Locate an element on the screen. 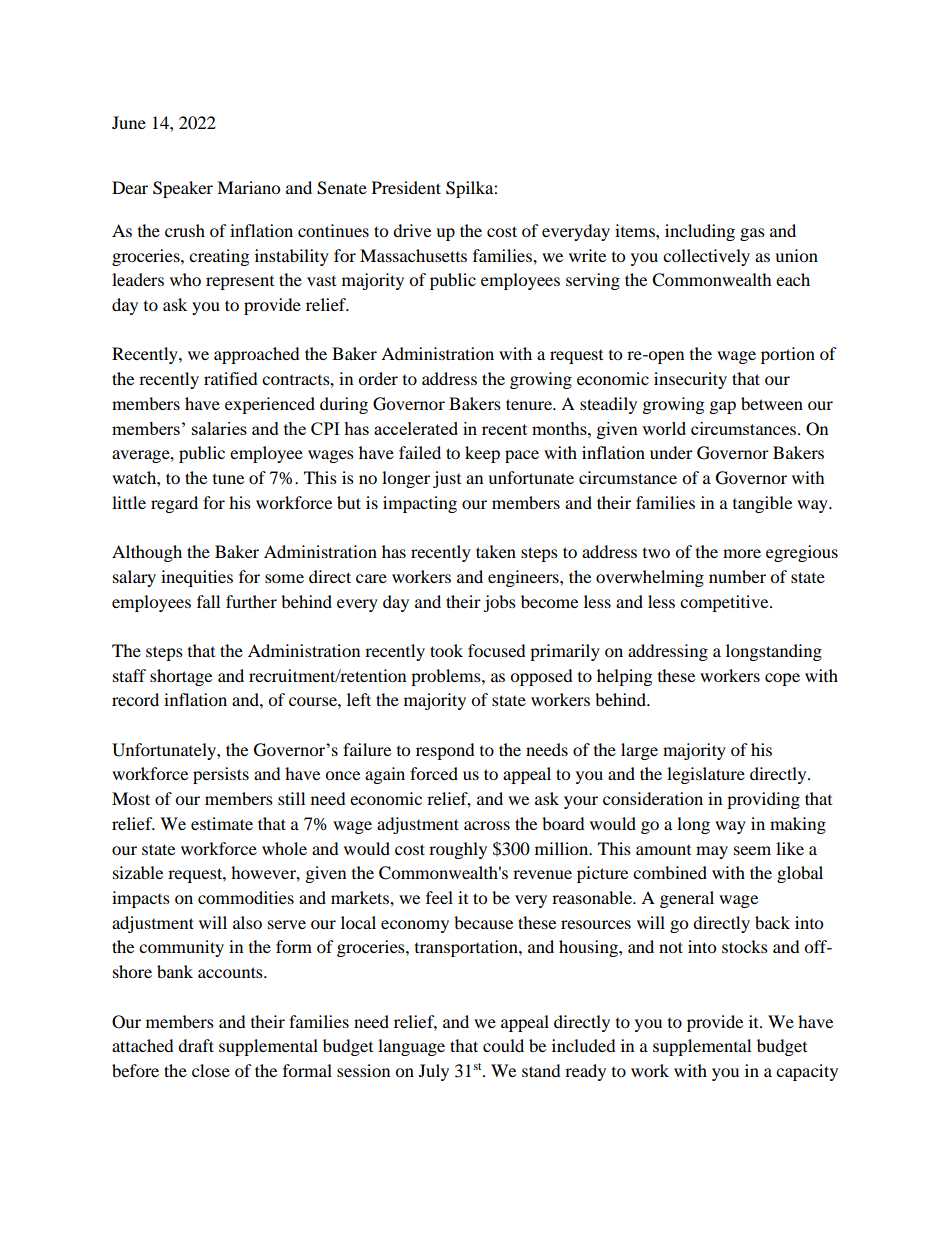 This screenshot has height=1233, width=952. order is located at coordinates (378, 378).
